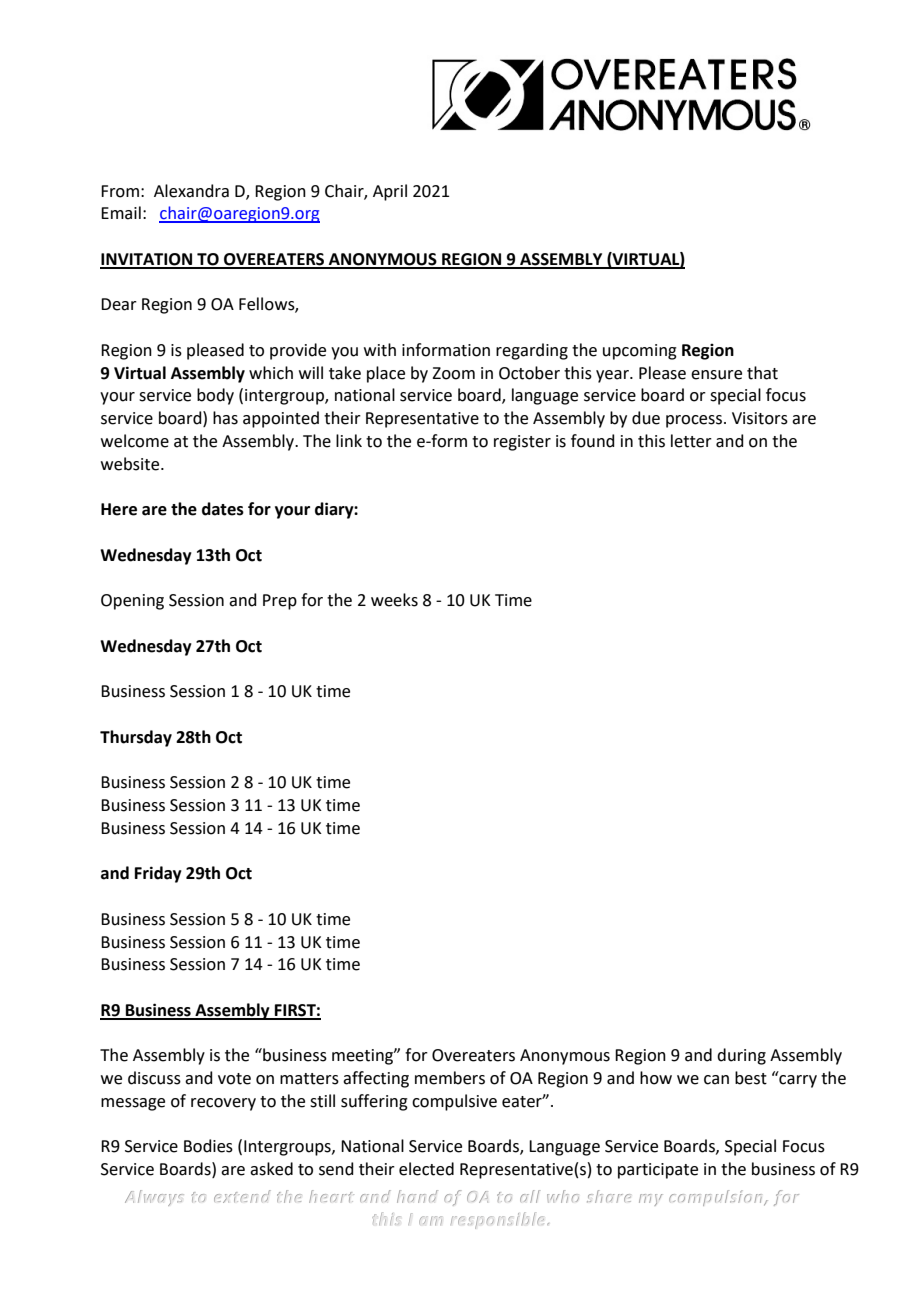 Image resolution: width=924 pixels, height=1308 pixels. What do you see at coordinates (191, 191) in the screenshot?
I see `Alexandra` at bounding box center [191, 191].
